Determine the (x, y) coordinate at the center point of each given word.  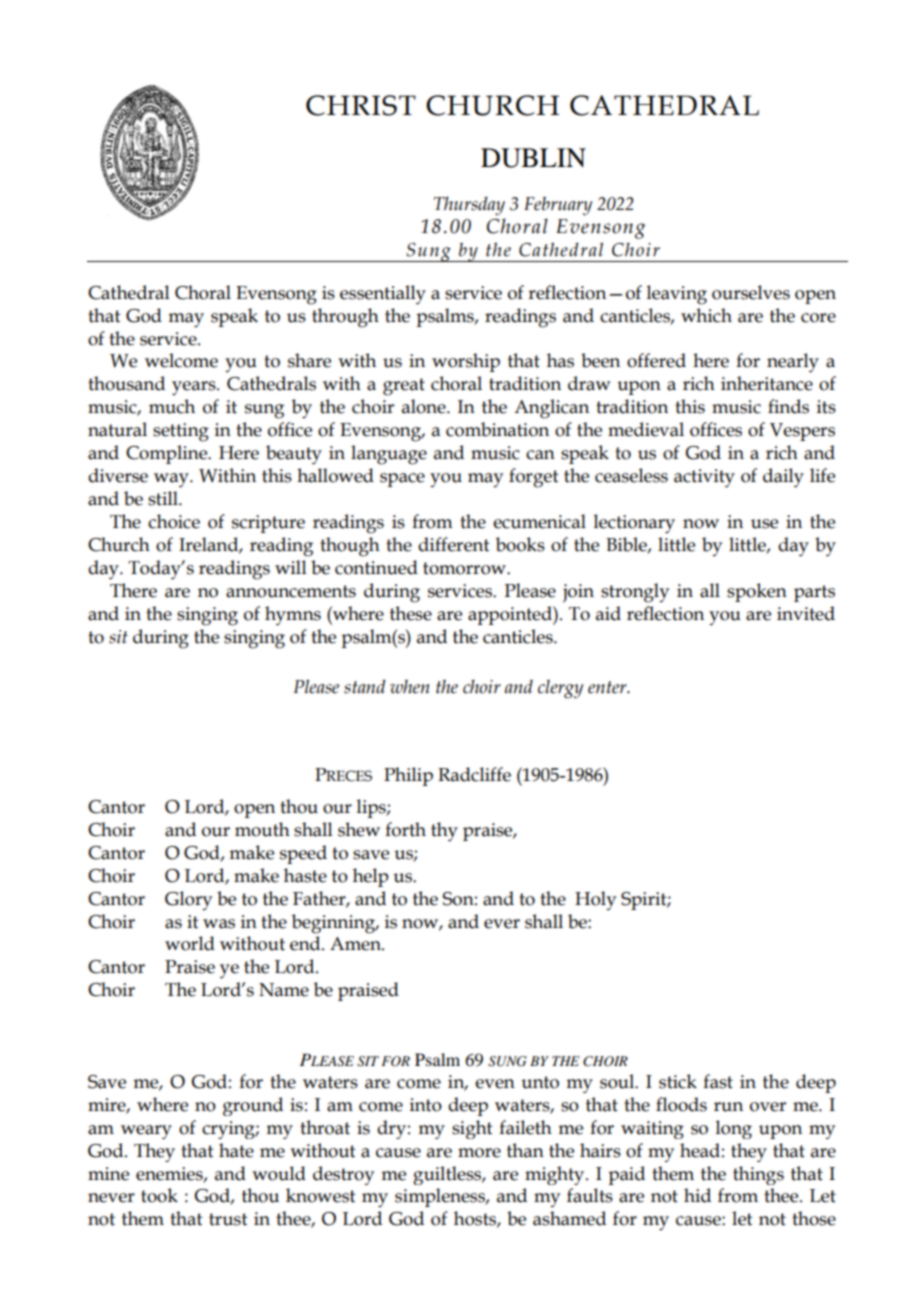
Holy (595, 900)
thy (444, 832)
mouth (262, 829)
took (159, 1195)
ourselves (751, 292)
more (479, 1153)
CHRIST (361, 105)
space (402, 480)
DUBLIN (533, 158)
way (172, 480)
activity (704, 478)
